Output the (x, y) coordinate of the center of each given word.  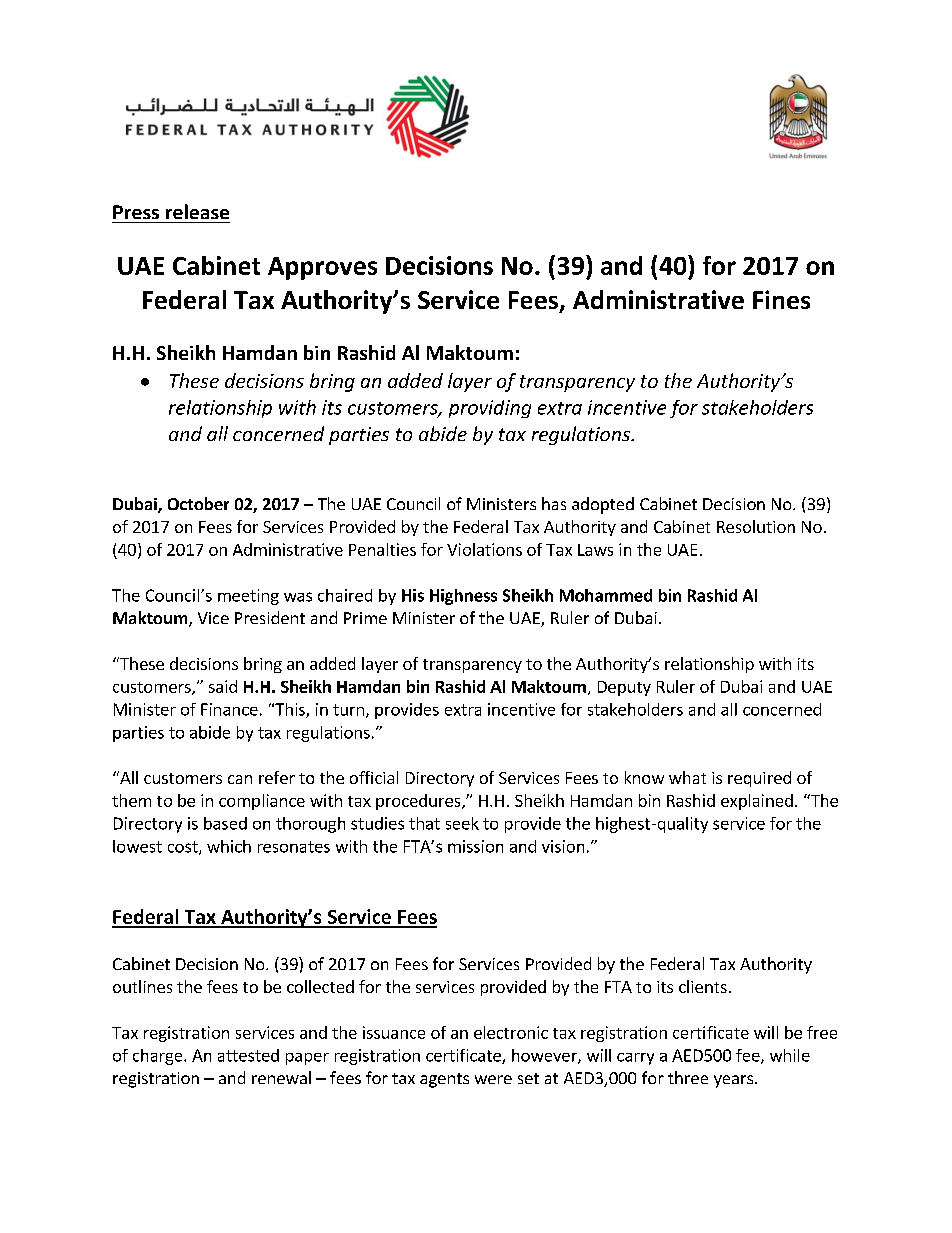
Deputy (624, 688)
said (223, 686)
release (197, 211)
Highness (463, 597)
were (493, 1079)
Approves (322, 268)
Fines (781, 299)
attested (248, 1055)
